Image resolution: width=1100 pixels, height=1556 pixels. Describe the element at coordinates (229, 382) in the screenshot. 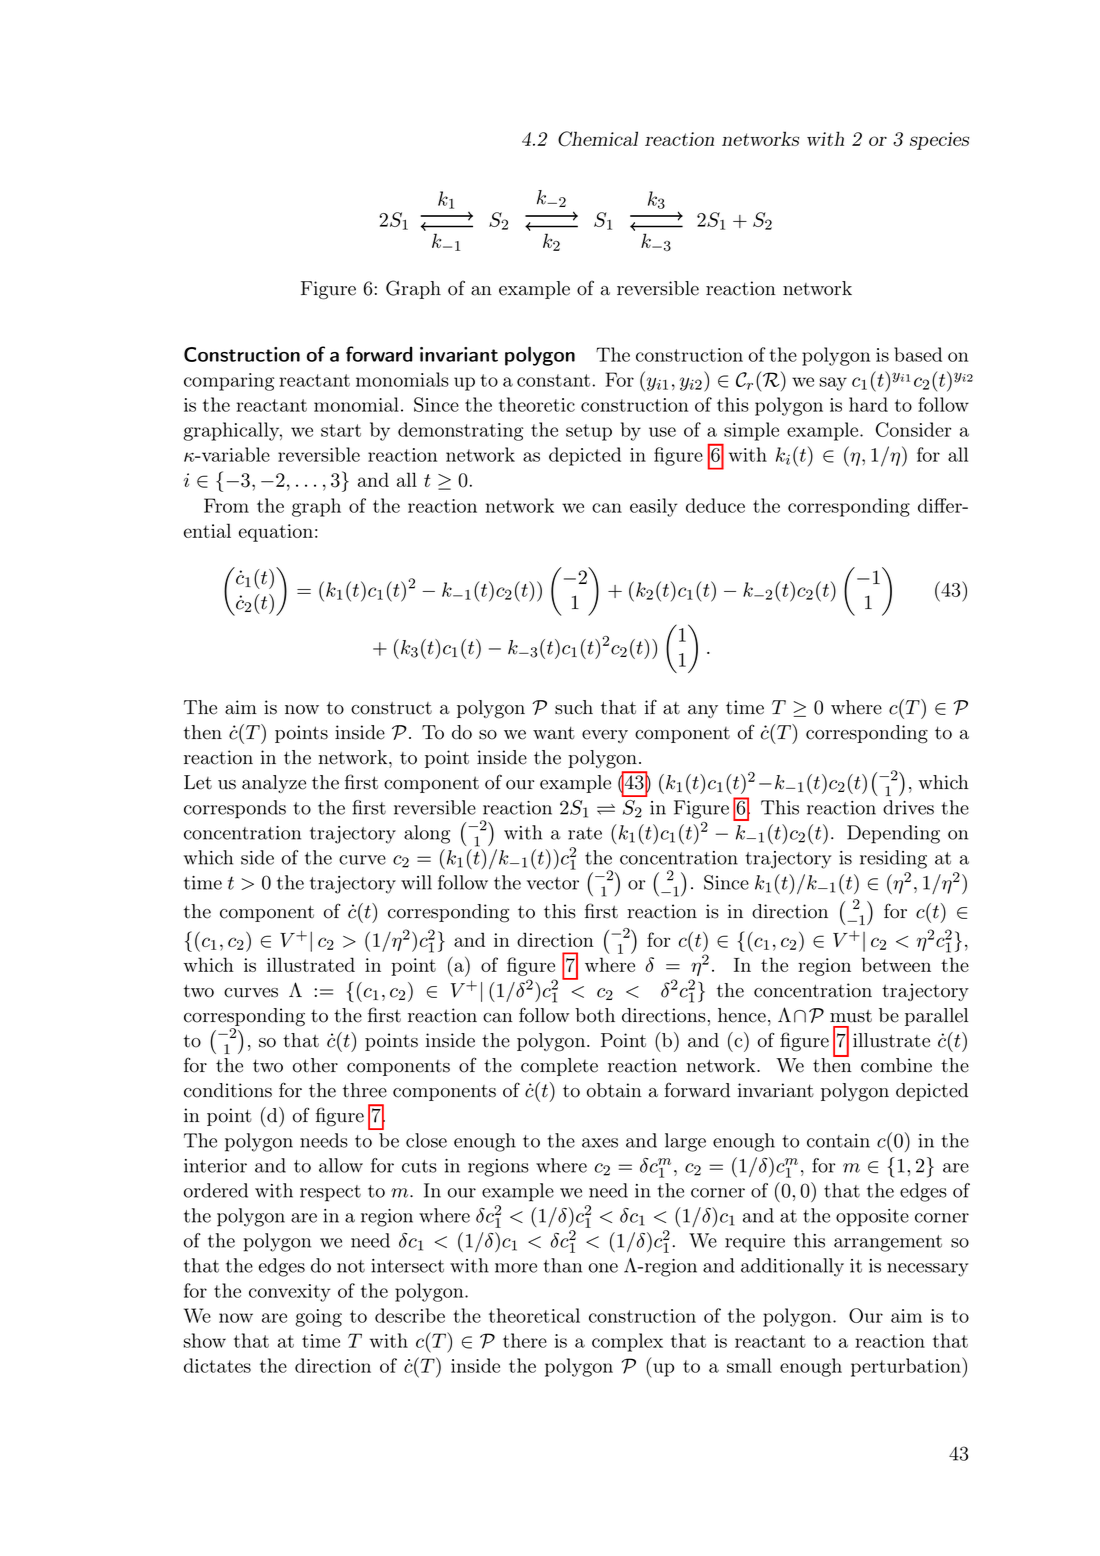

I see `comparing` at that location.
